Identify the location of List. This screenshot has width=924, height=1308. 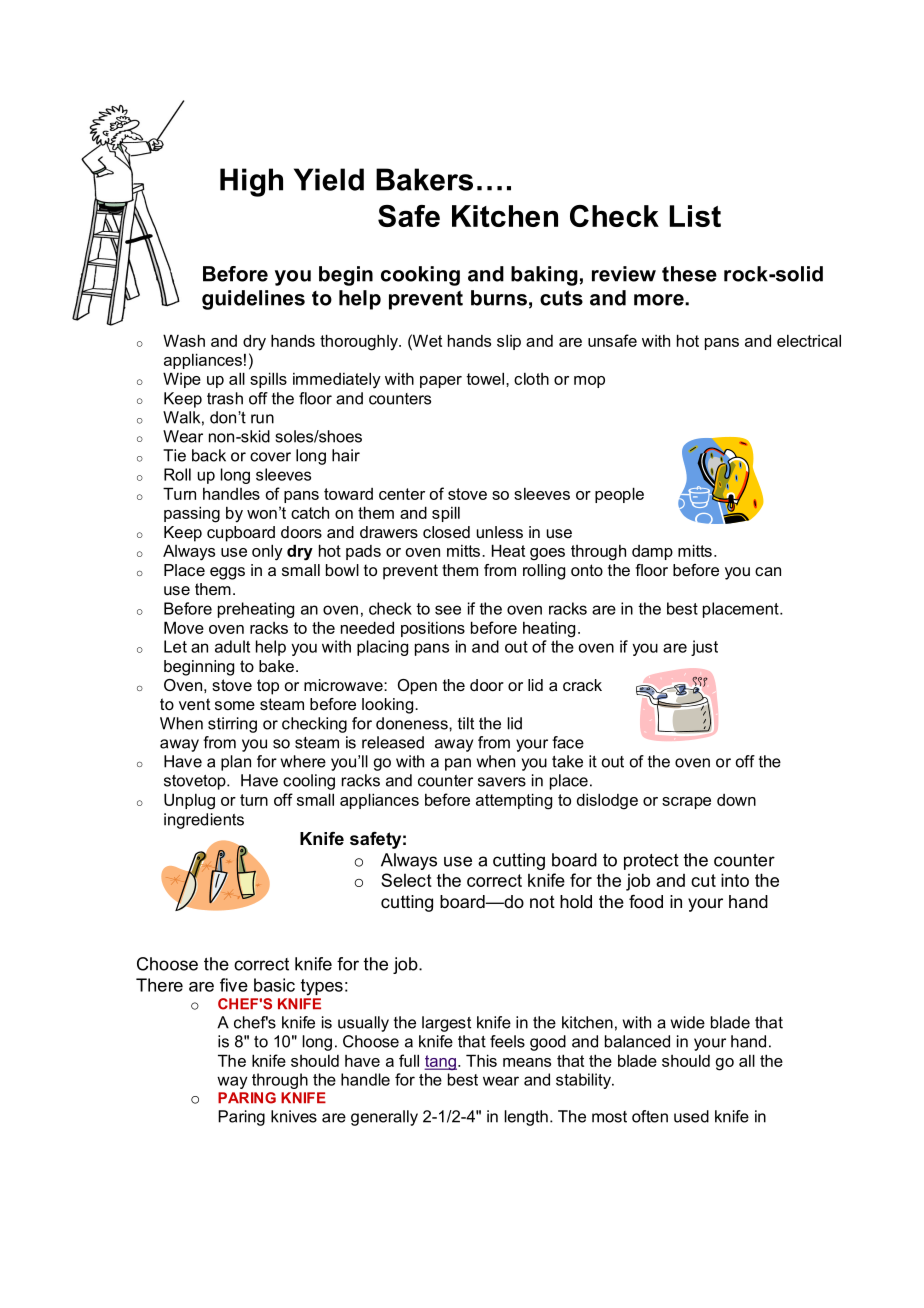
(695, 216).
